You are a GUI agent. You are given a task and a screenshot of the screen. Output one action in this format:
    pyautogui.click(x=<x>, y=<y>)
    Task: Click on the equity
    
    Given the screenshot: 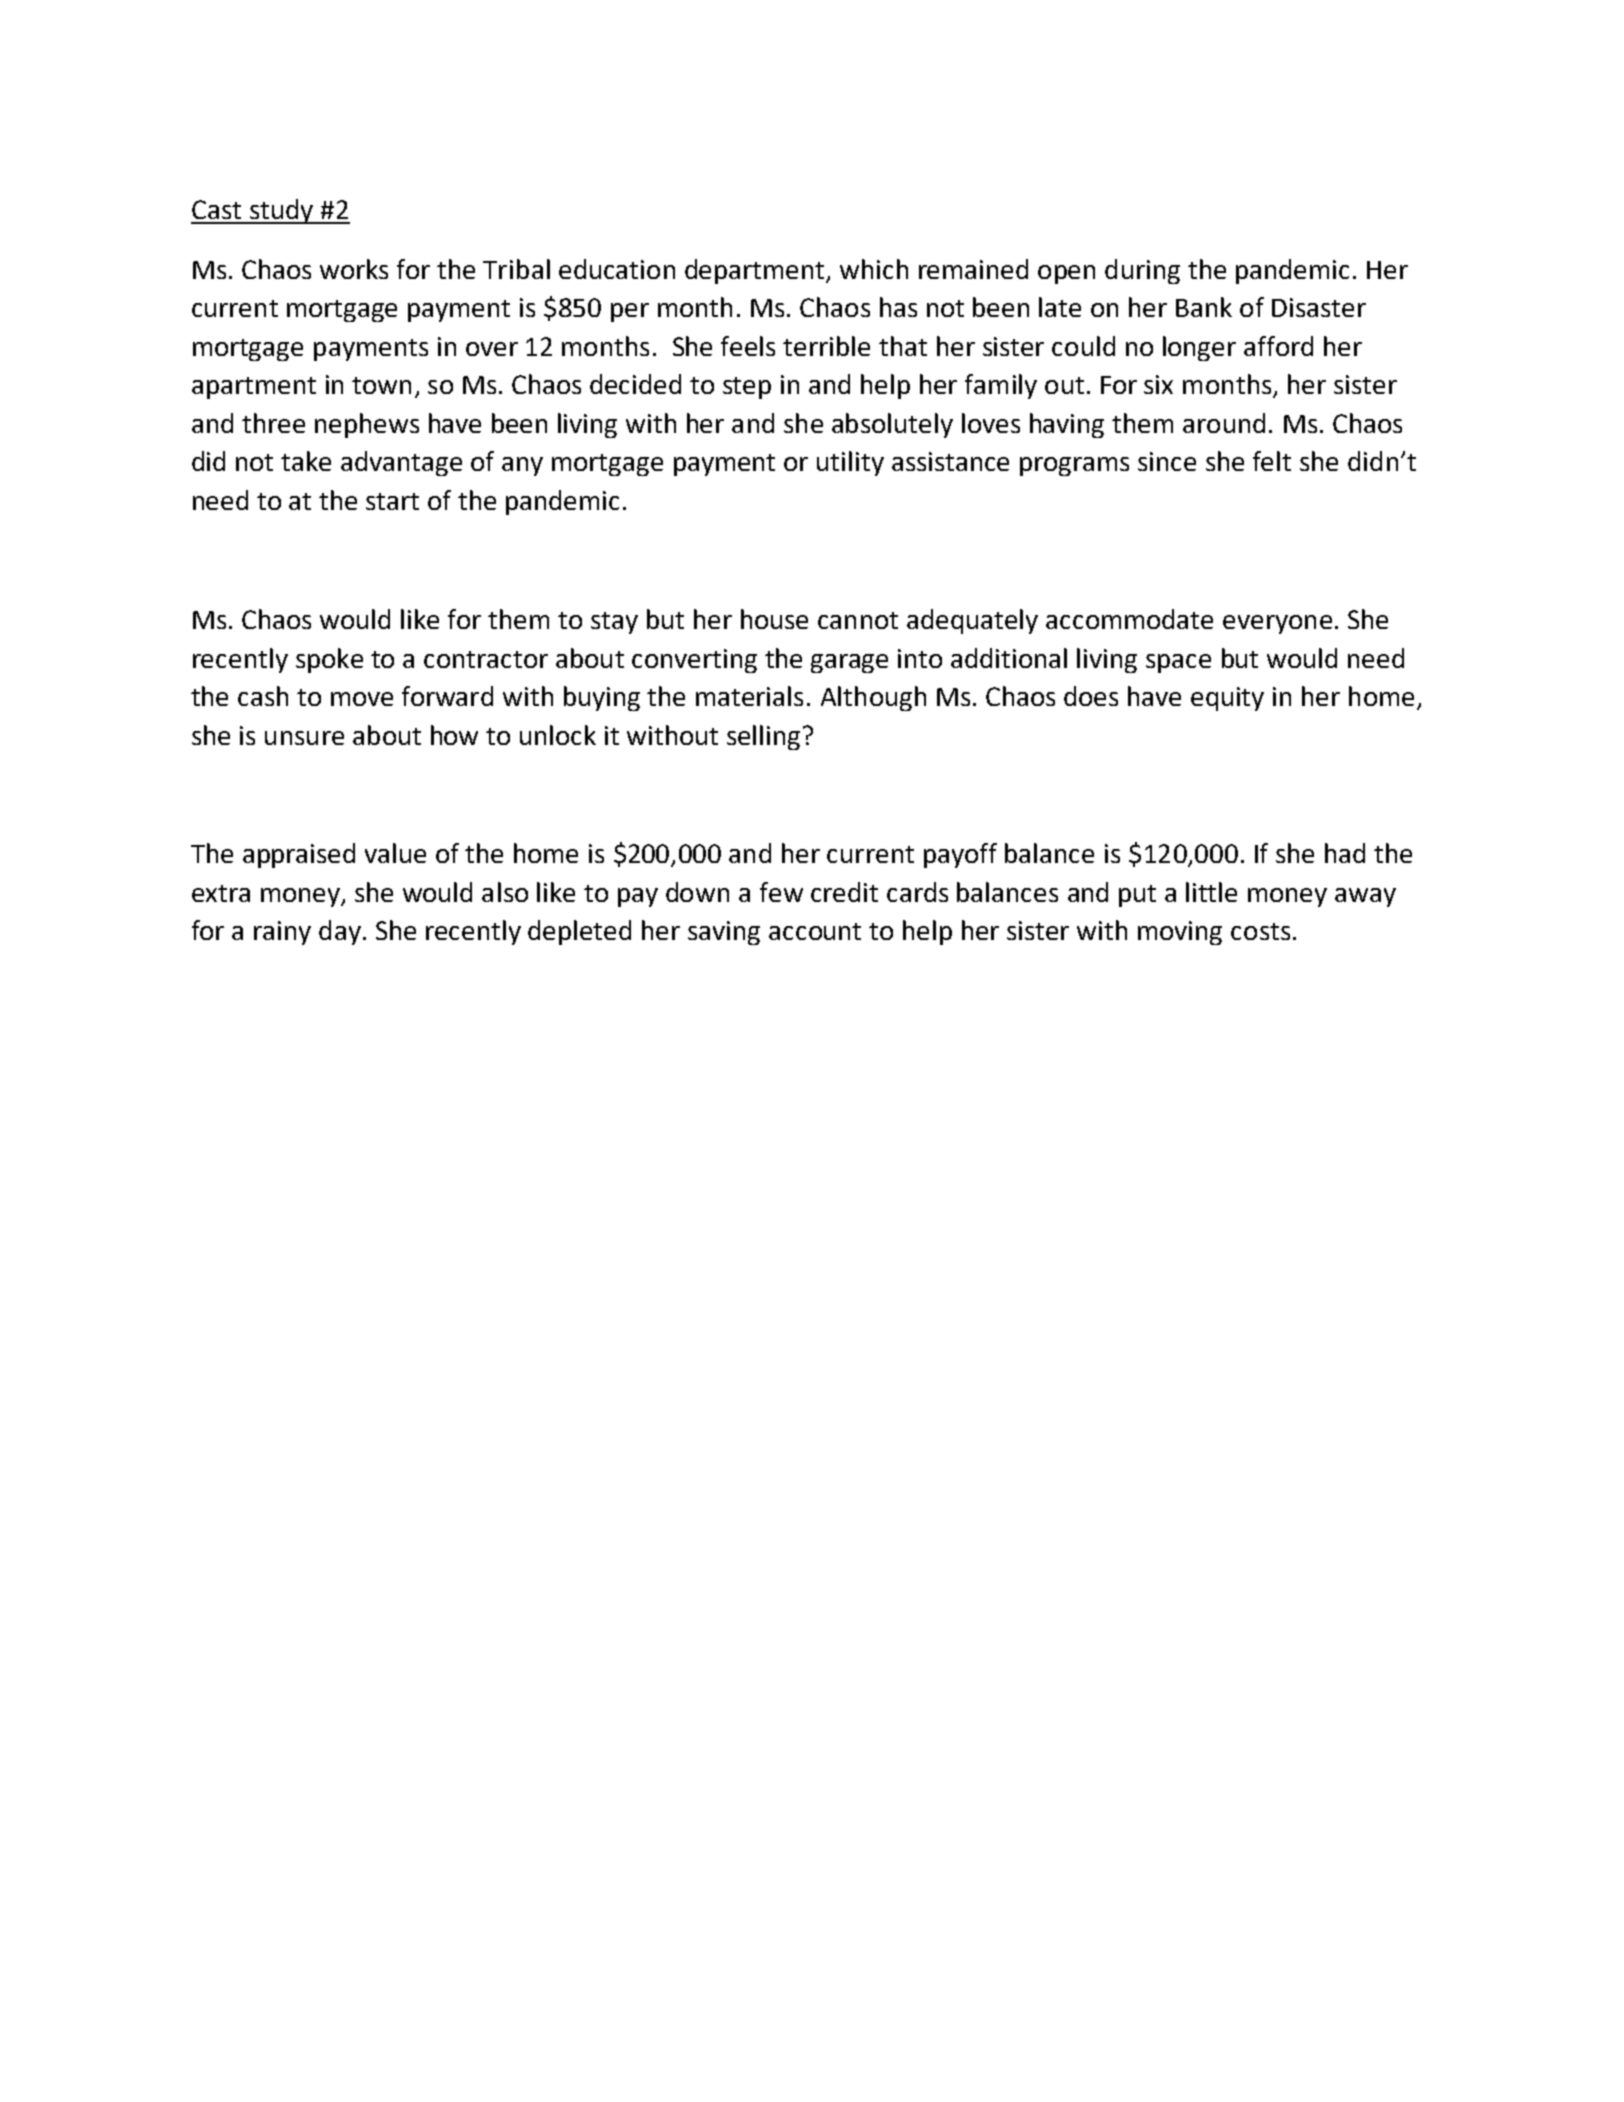 What is the action you would take?
    pyautogui.click(x=1227, y=699)
